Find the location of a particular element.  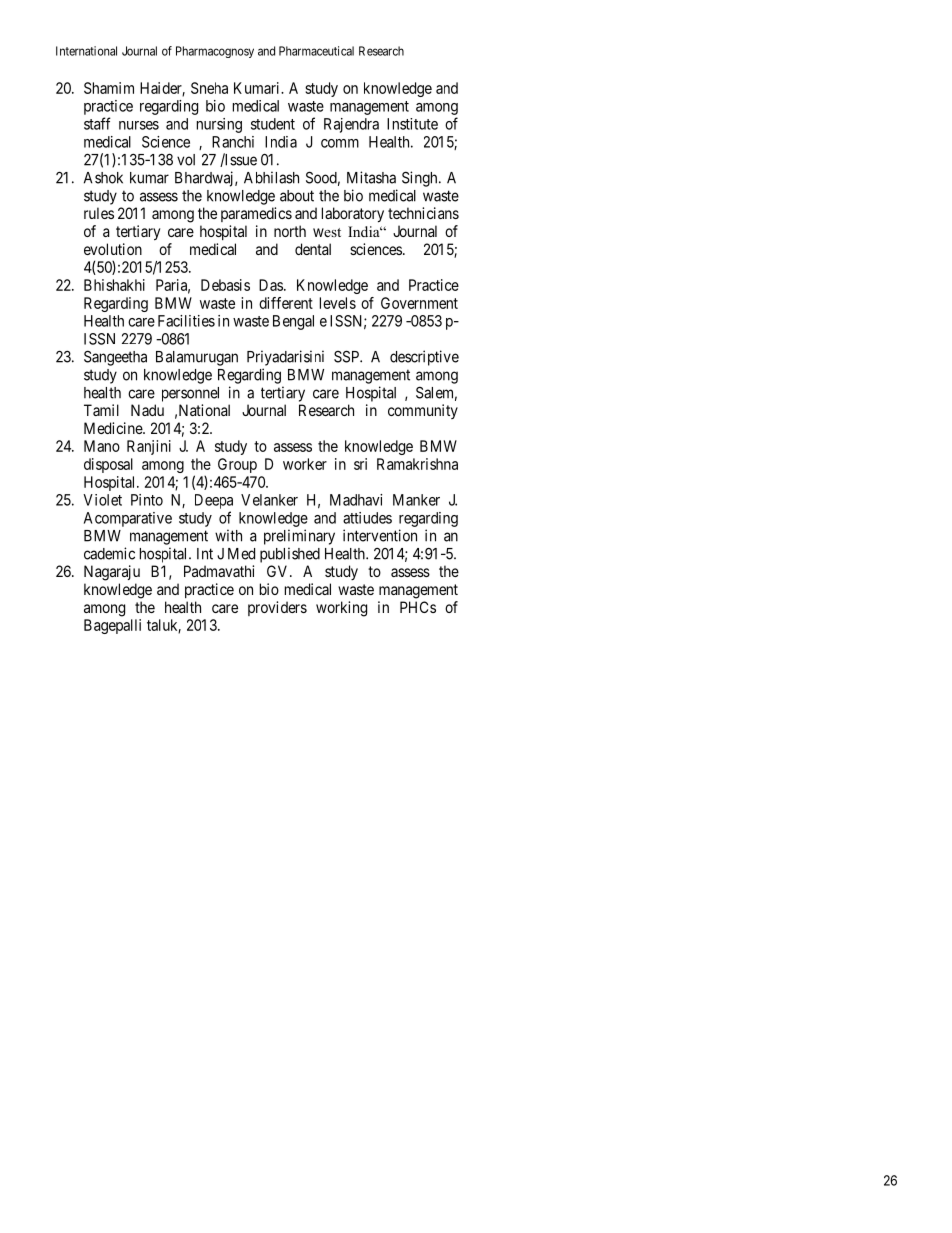

Nadu is located at coordinates (147, 410).
